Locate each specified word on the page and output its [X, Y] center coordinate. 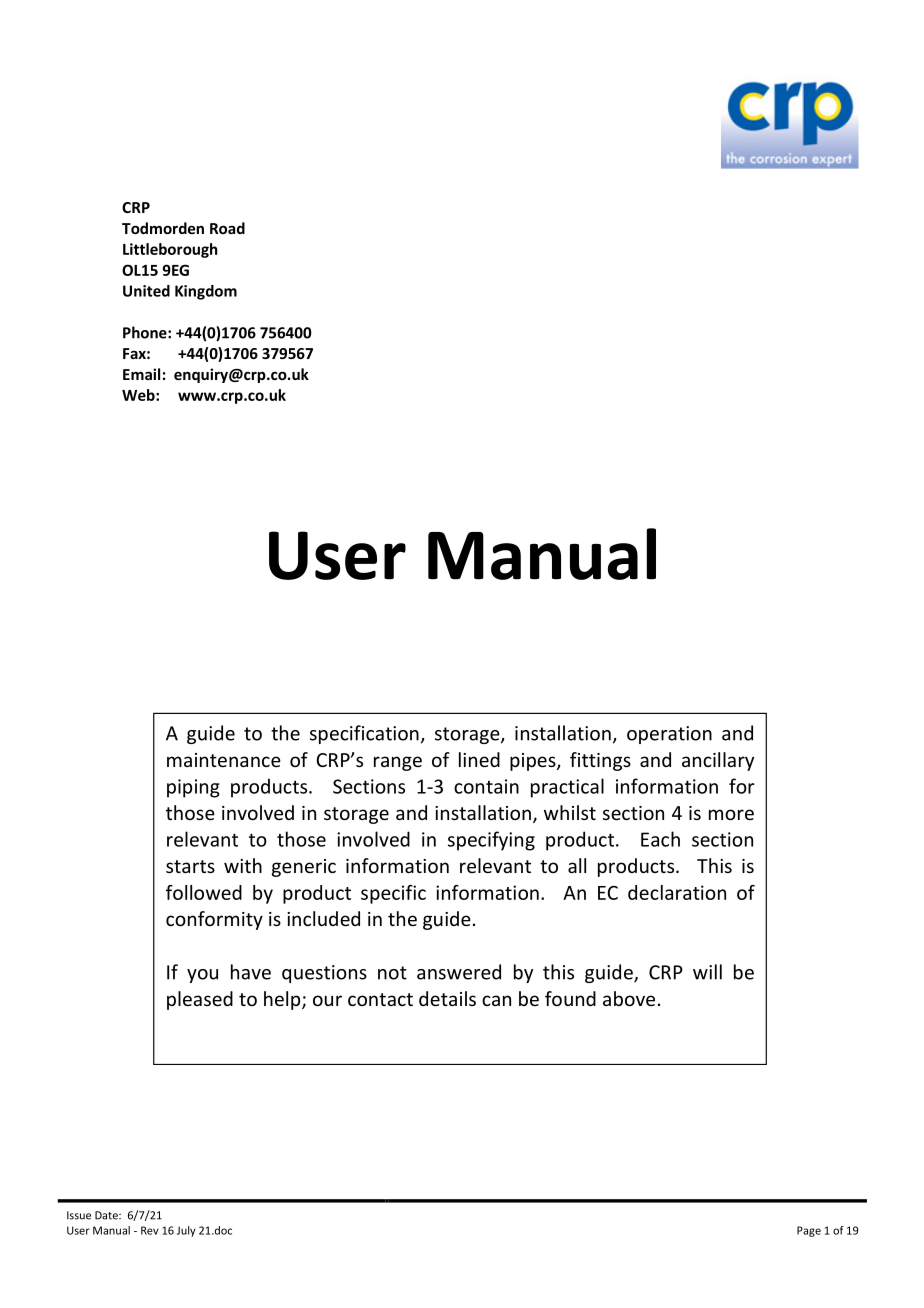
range [398, 763]
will [707, 972]
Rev [150, 1230]
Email [141, 374]
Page [809, 1231]
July [186, 1231]
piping [193, 788]
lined [479, 759]
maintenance [224, 760]
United [146, 291]
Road [227, 228]
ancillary [718, 761]
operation [669, 735]
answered [459, 972]
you [202, 976]
